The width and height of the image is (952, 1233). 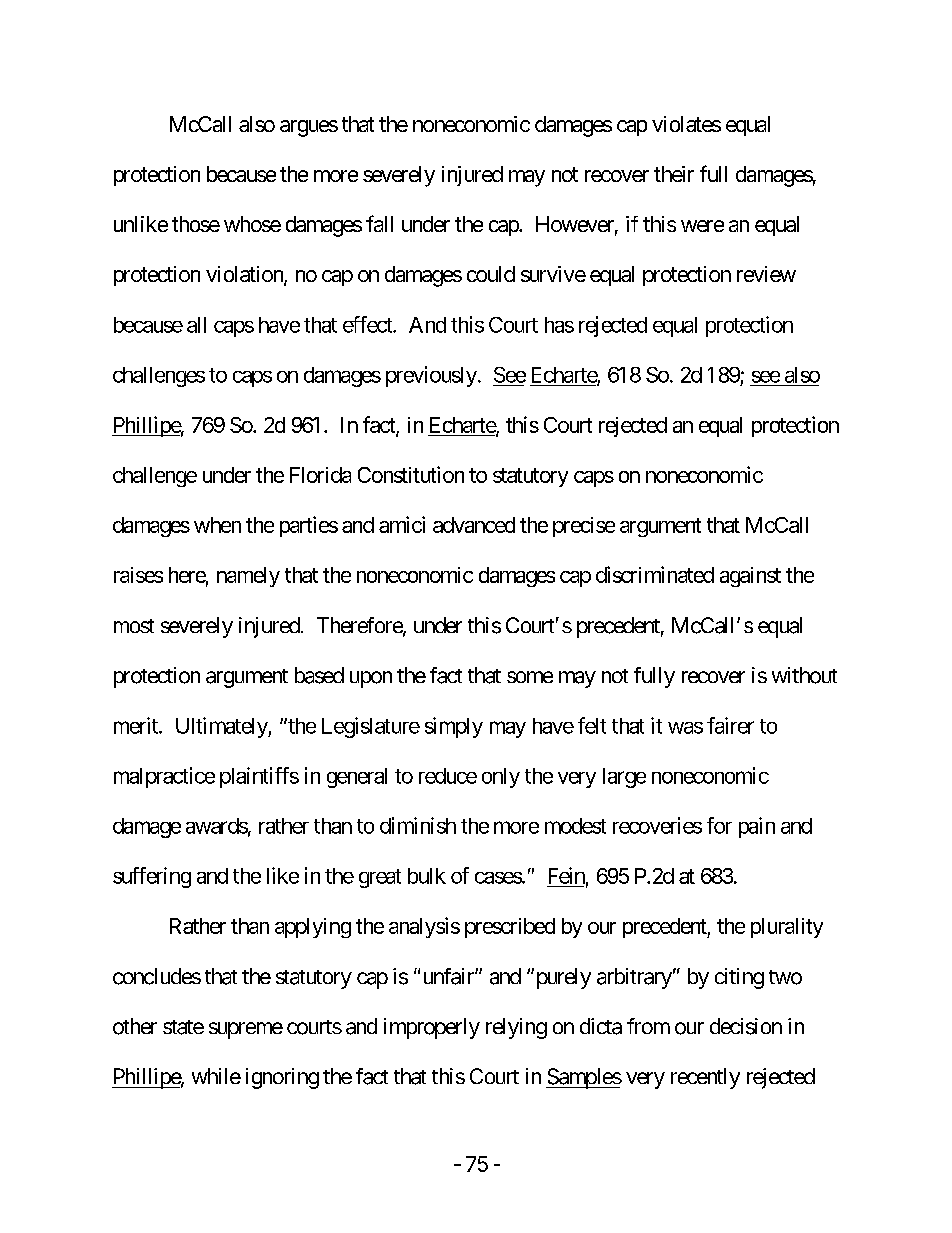 I want to click on suffering, so click(x=152, y=877).
